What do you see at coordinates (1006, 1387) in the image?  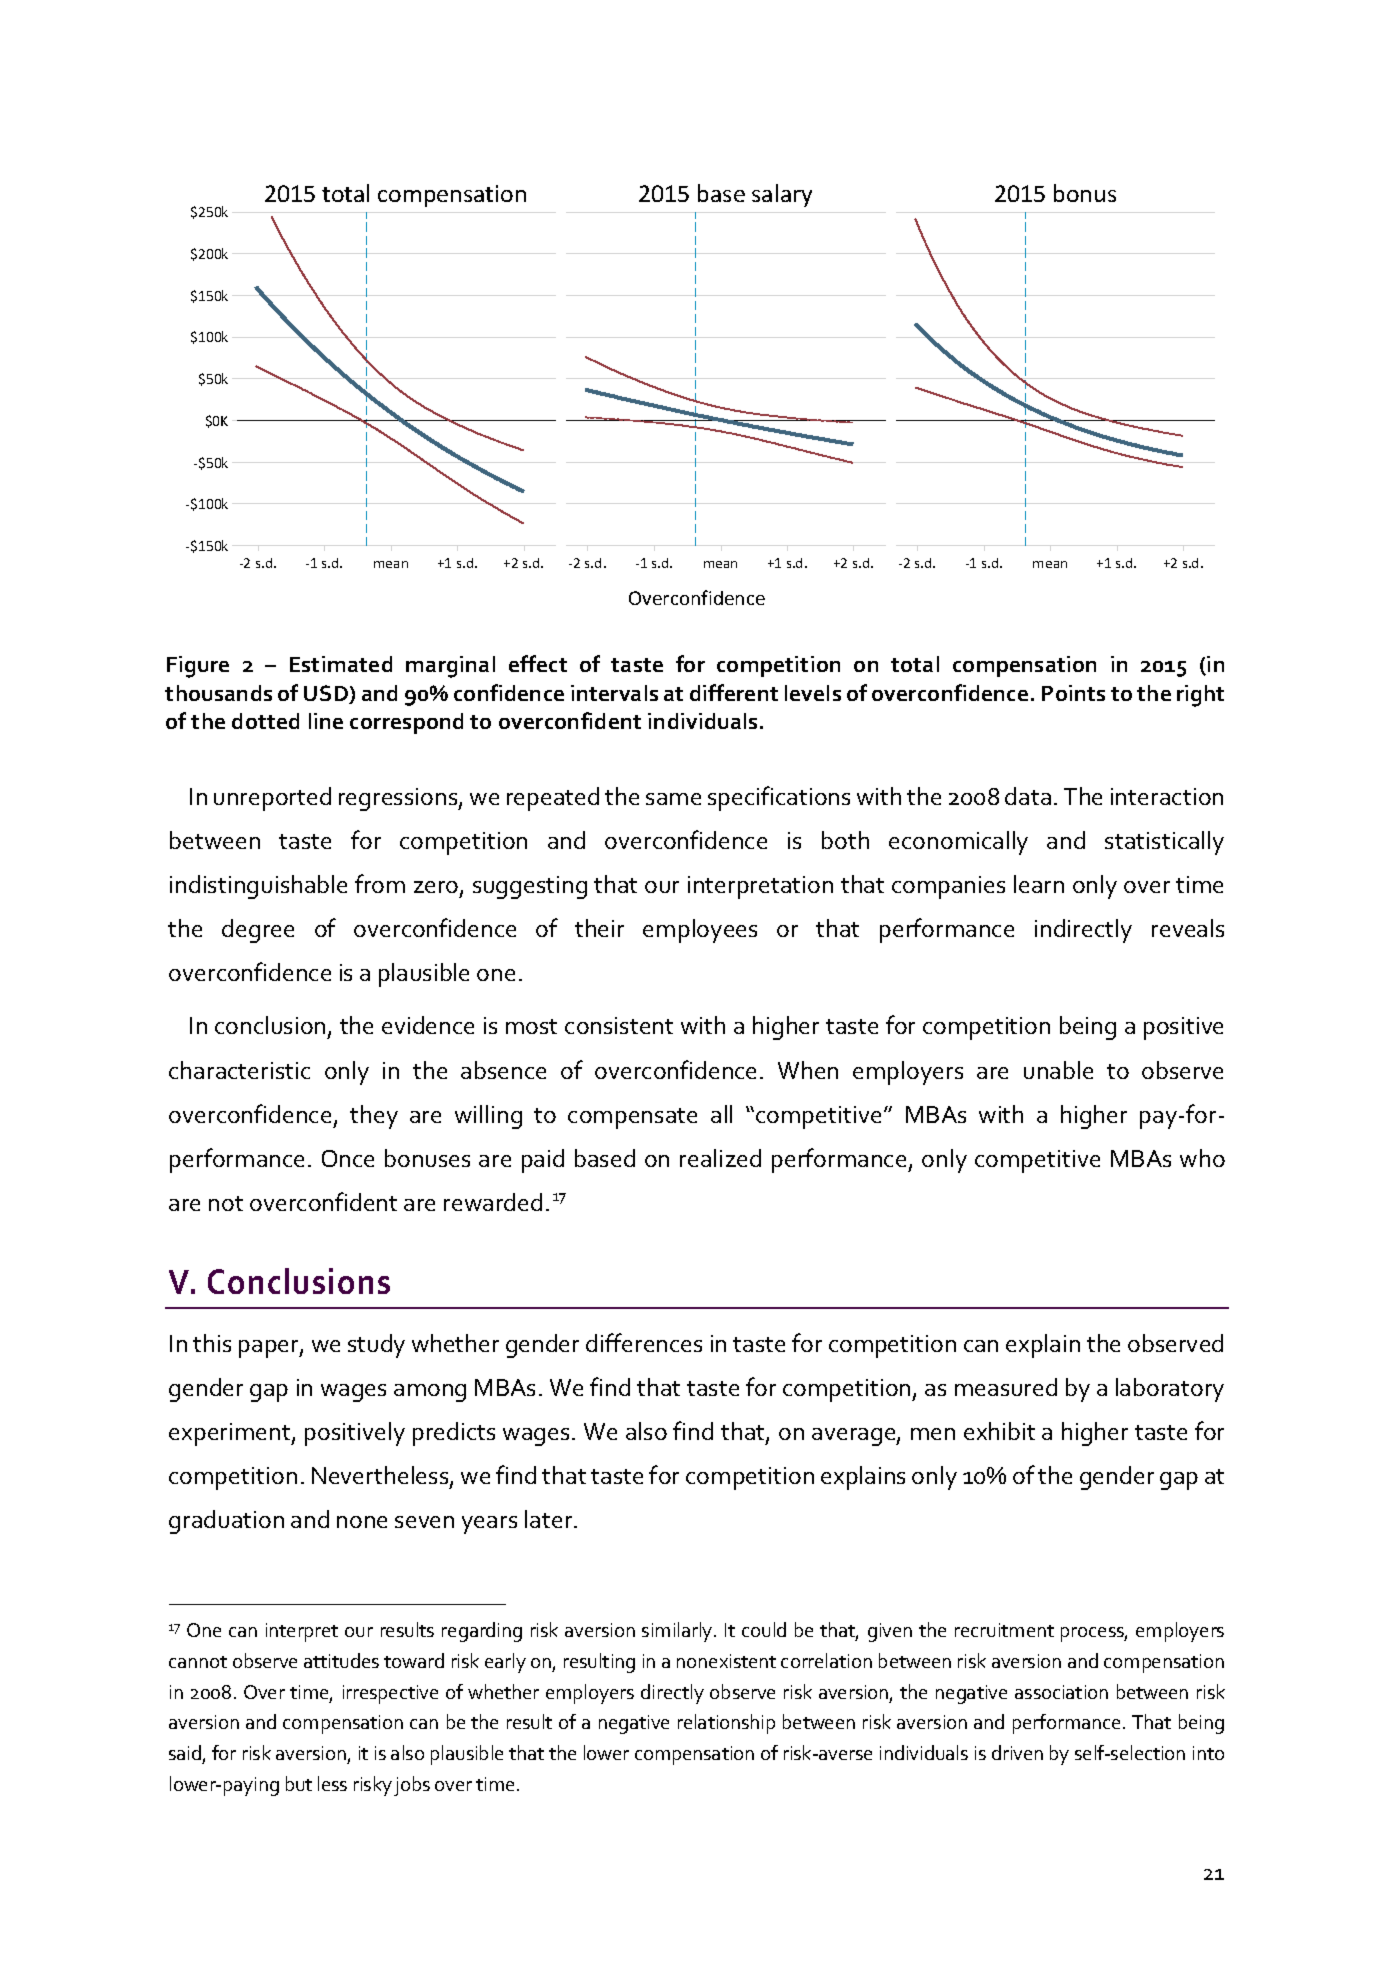 I see `measured` at bounding box center [1006, 1387].
